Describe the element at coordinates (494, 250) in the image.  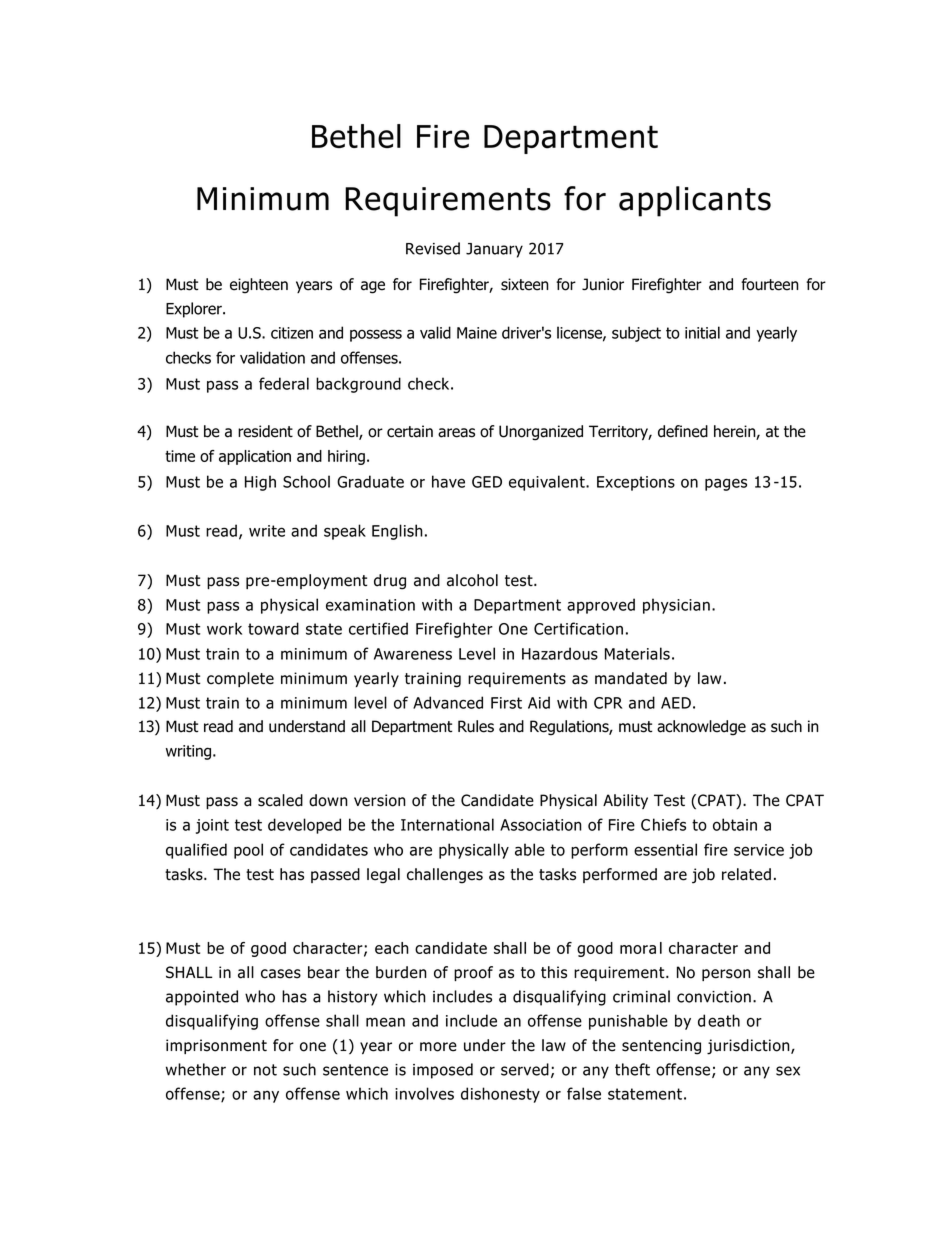
I see `January` at that location.
